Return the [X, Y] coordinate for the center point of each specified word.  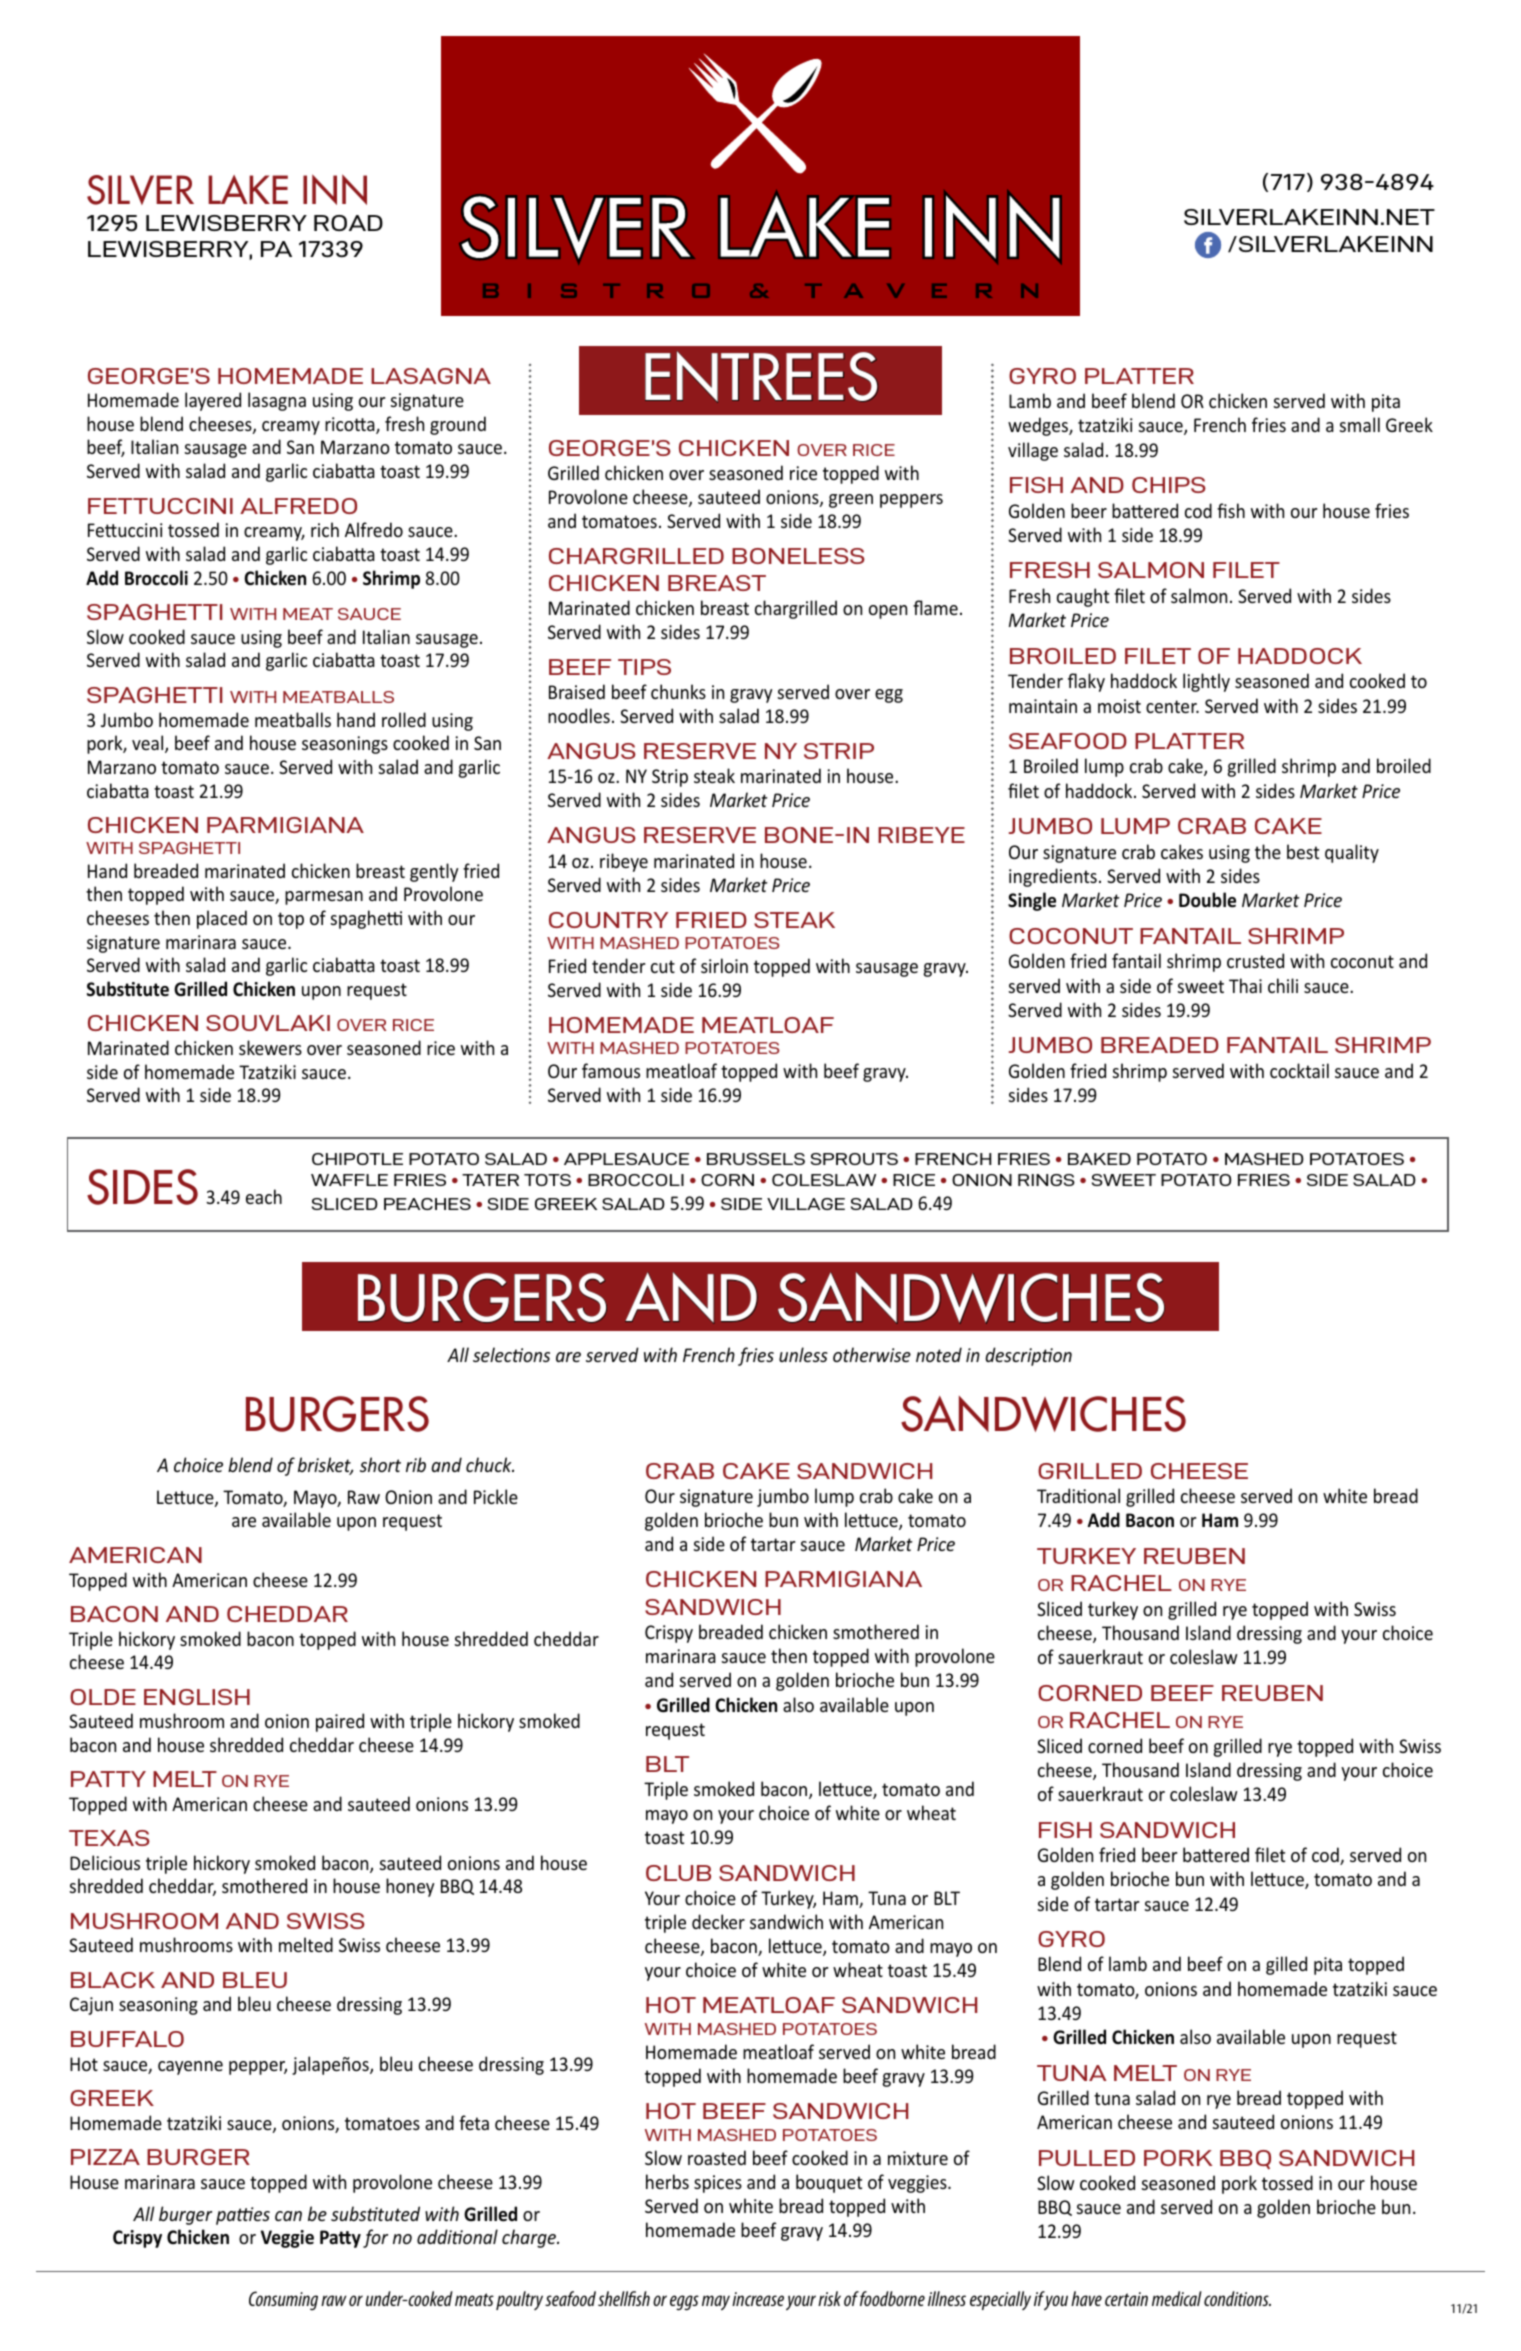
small [1359, 424]
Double [1207, 900]
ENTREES [761, 377]
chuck [490, 1464]
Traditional [1078, 1495]
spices [718, 2184]
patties [243, 2216]
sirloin [724, 965]
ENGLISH [197, 1697]
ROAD [348, 223]
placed [222, 919]
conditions [1237, 2298]
